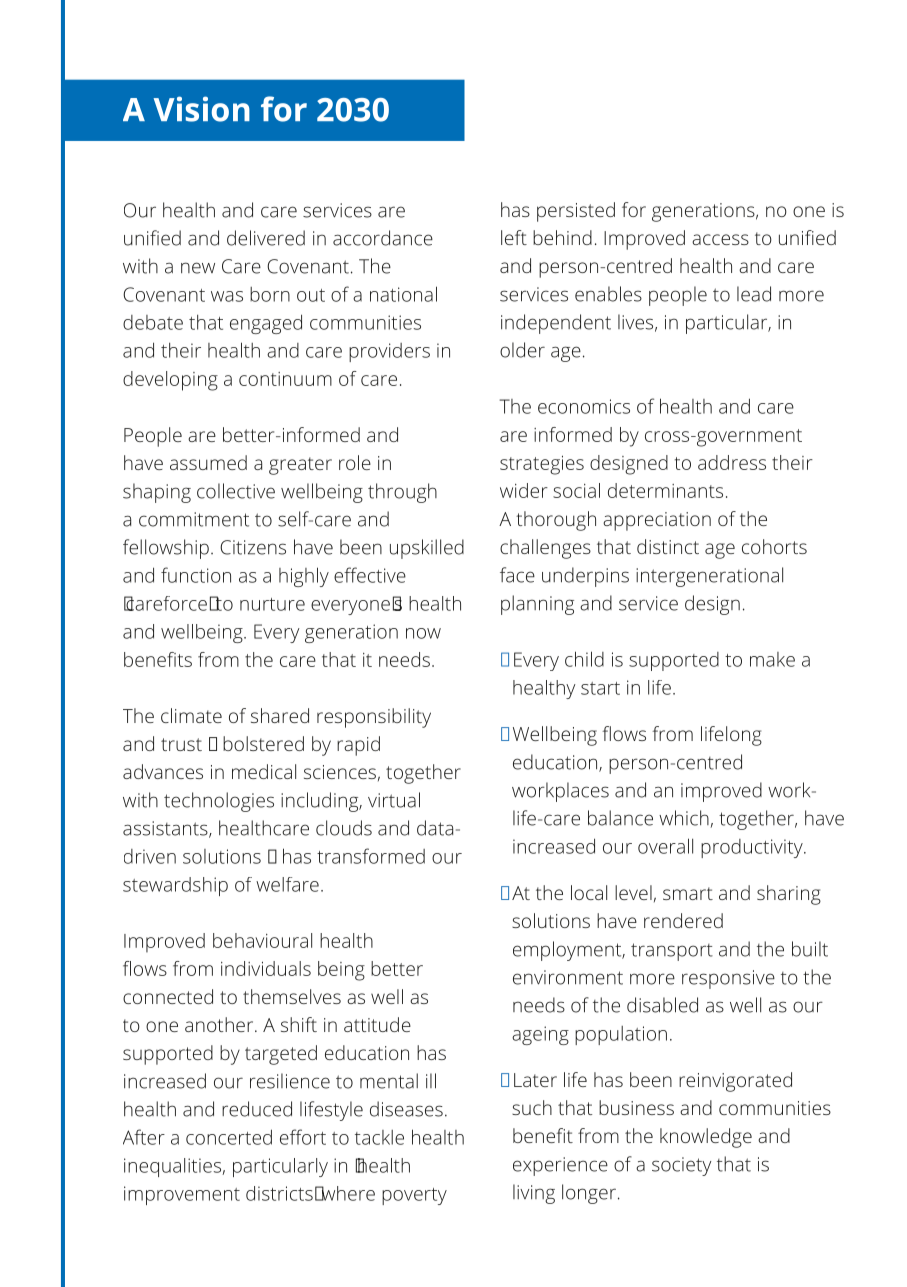  What do you see at coordinates (522, 350) in the screenshot?
I see `older` at bounding box center [522, 350].
